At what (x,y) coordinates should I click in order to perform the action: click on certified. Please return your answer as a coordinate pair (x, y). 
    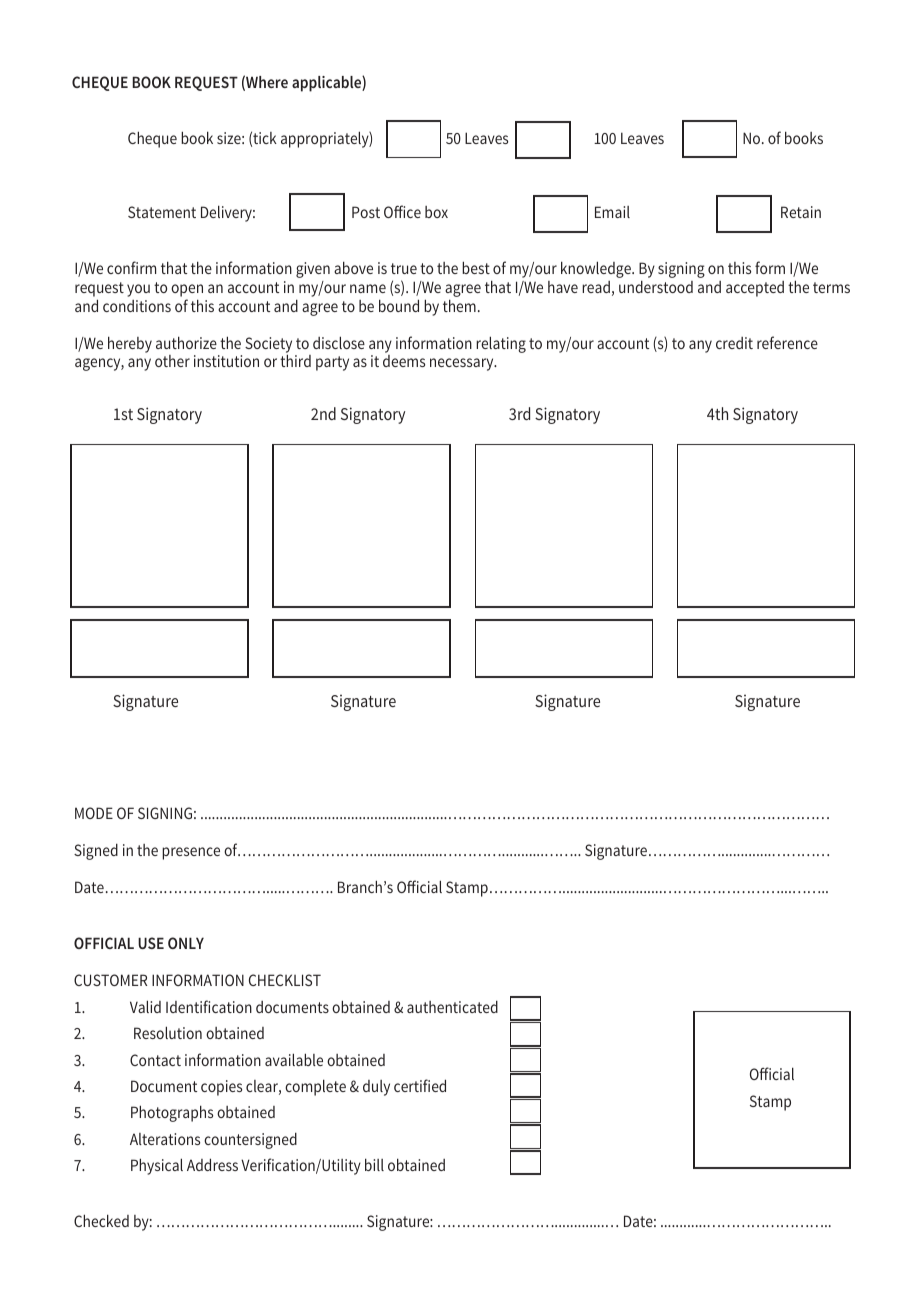
    Looking at the image, I should click on (420, 1085).
